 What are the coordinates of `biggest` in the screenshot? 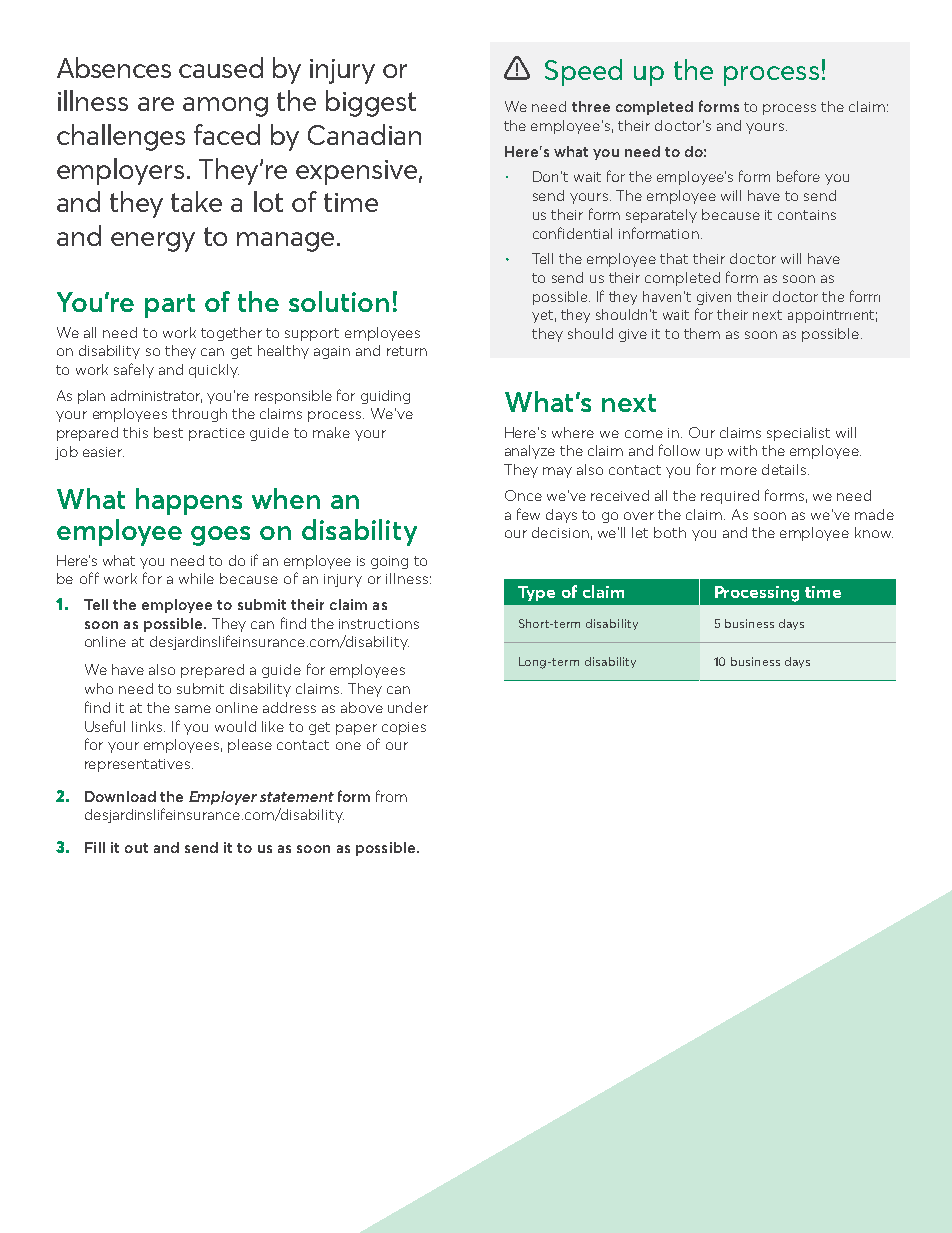 It's located at (371, 103).
